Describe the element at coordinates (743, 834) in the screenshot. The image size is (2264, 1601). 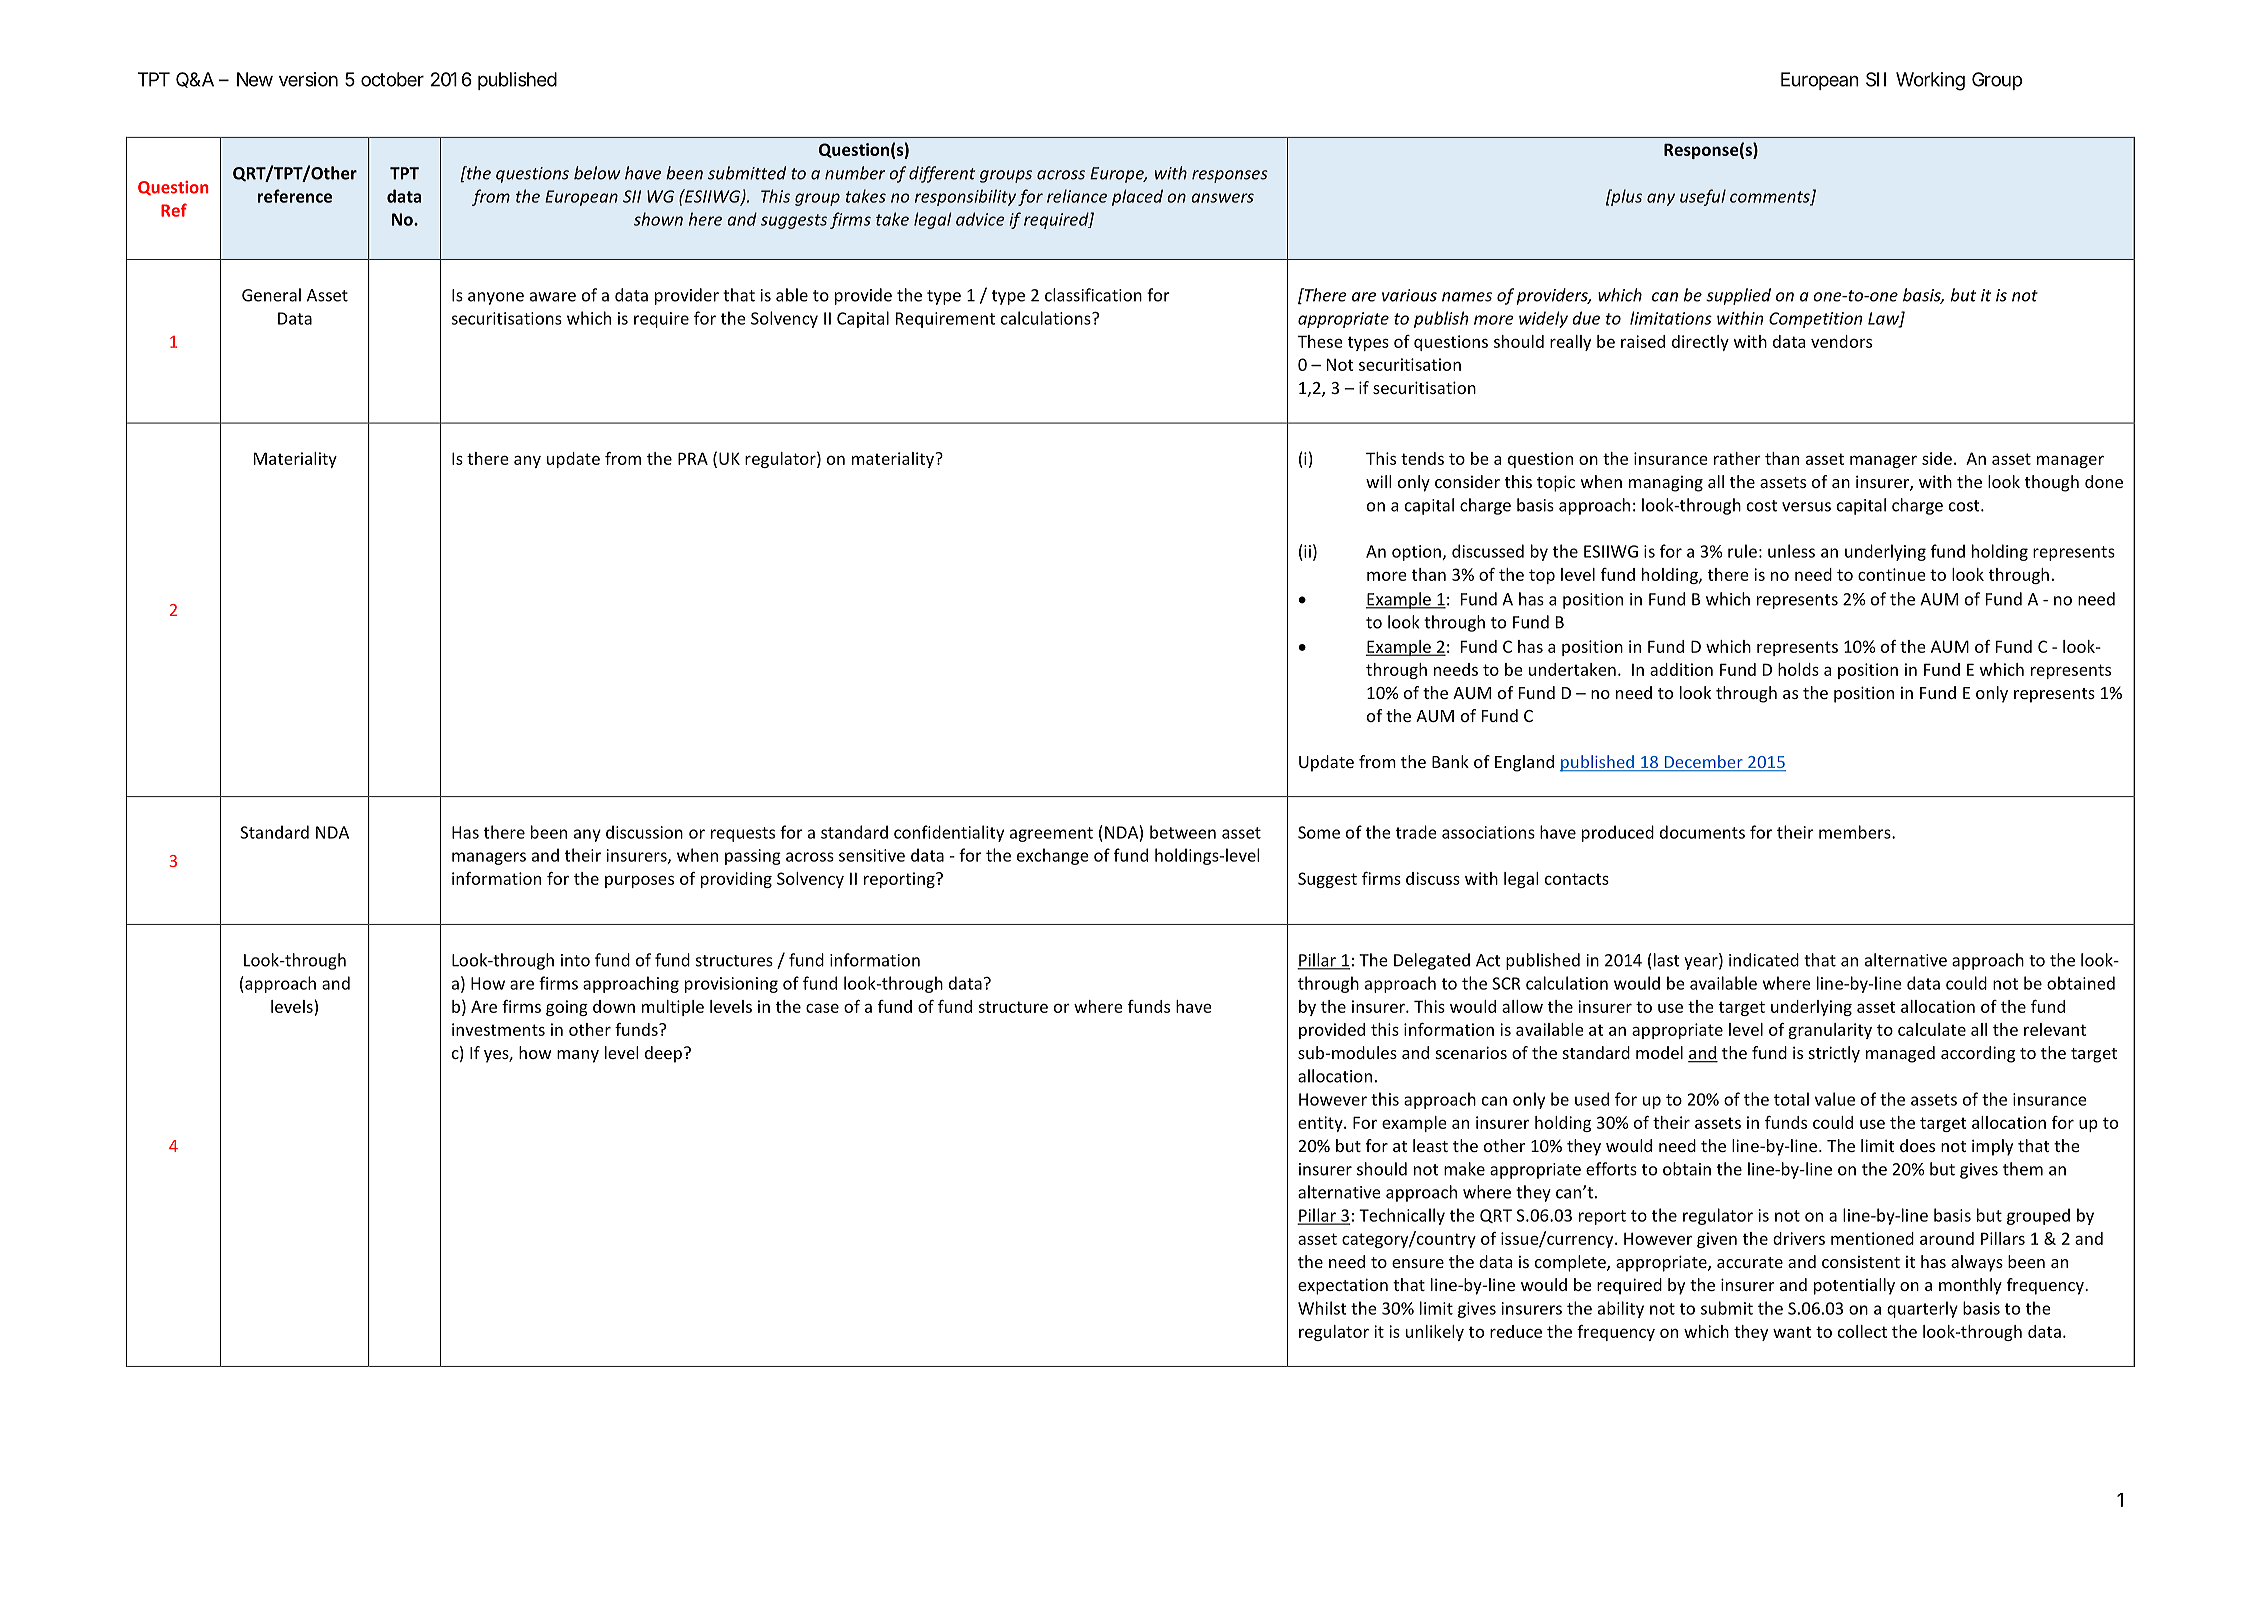
I see `requests` at that location.
